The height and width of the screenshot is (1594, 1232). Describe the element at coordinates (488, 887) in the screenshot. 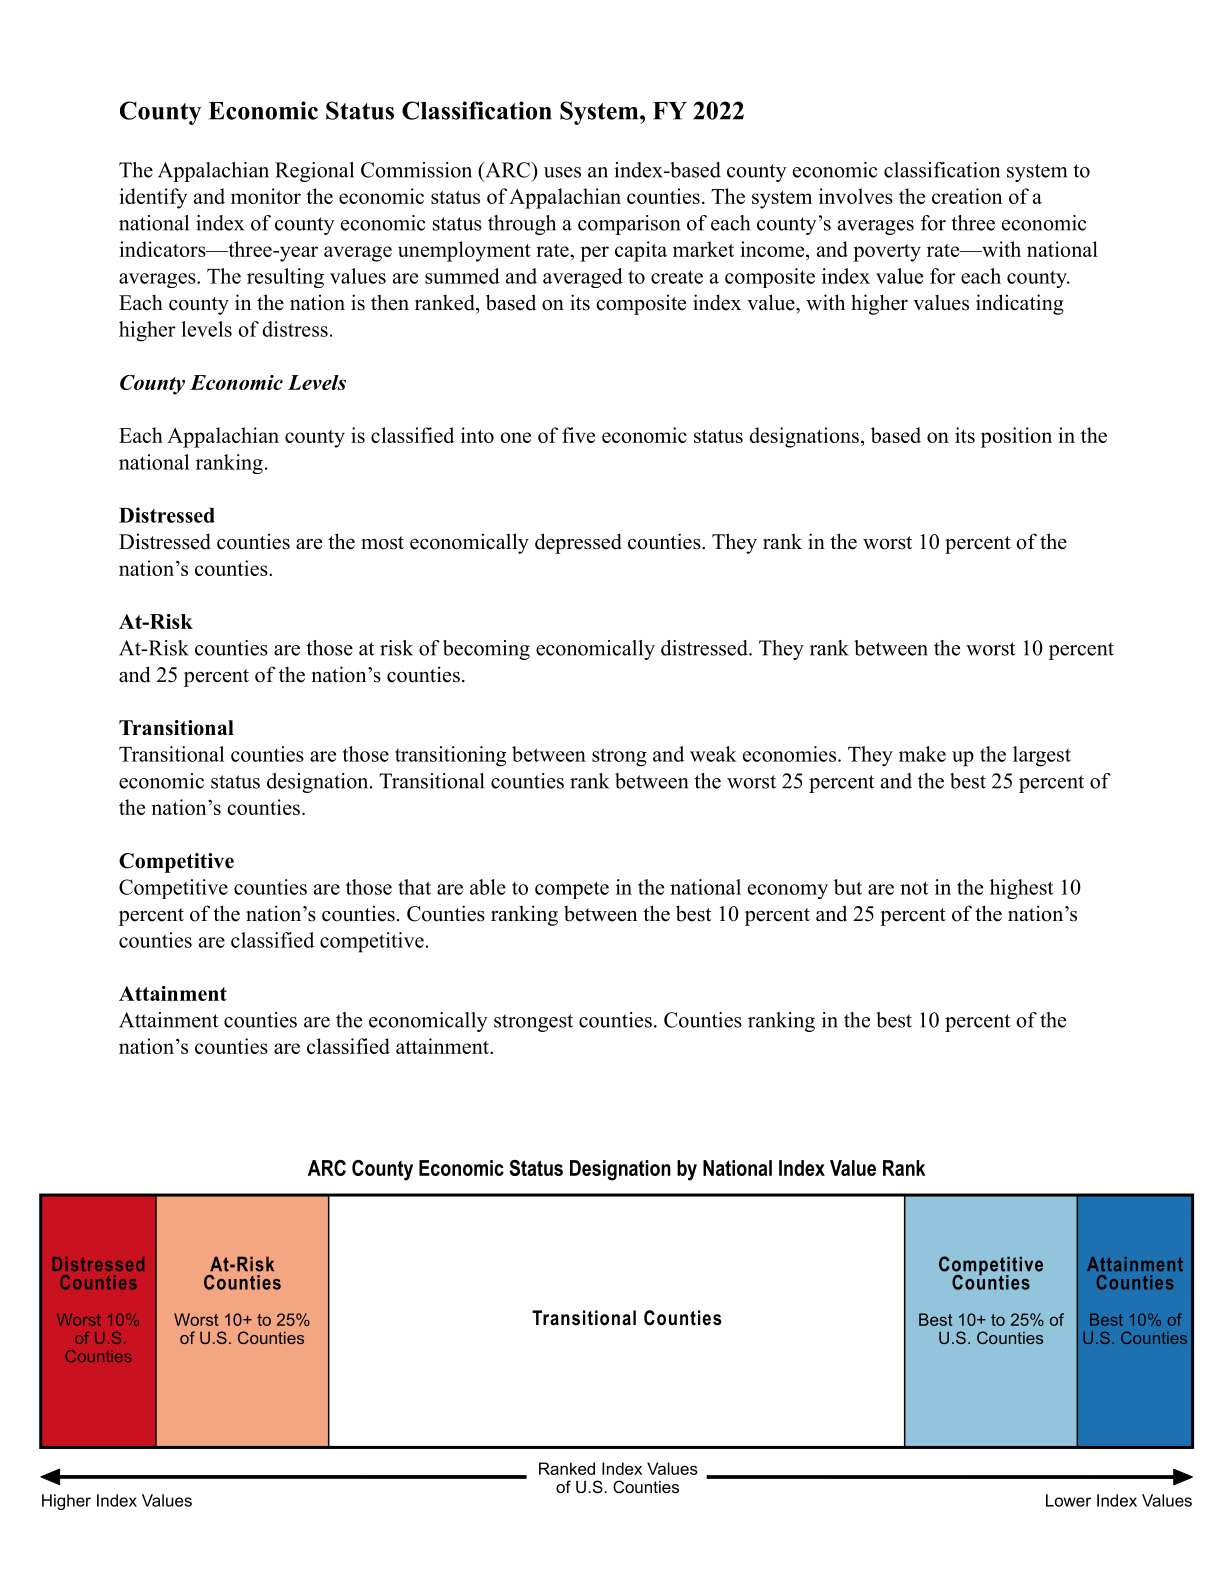

I see `able` at that location.
